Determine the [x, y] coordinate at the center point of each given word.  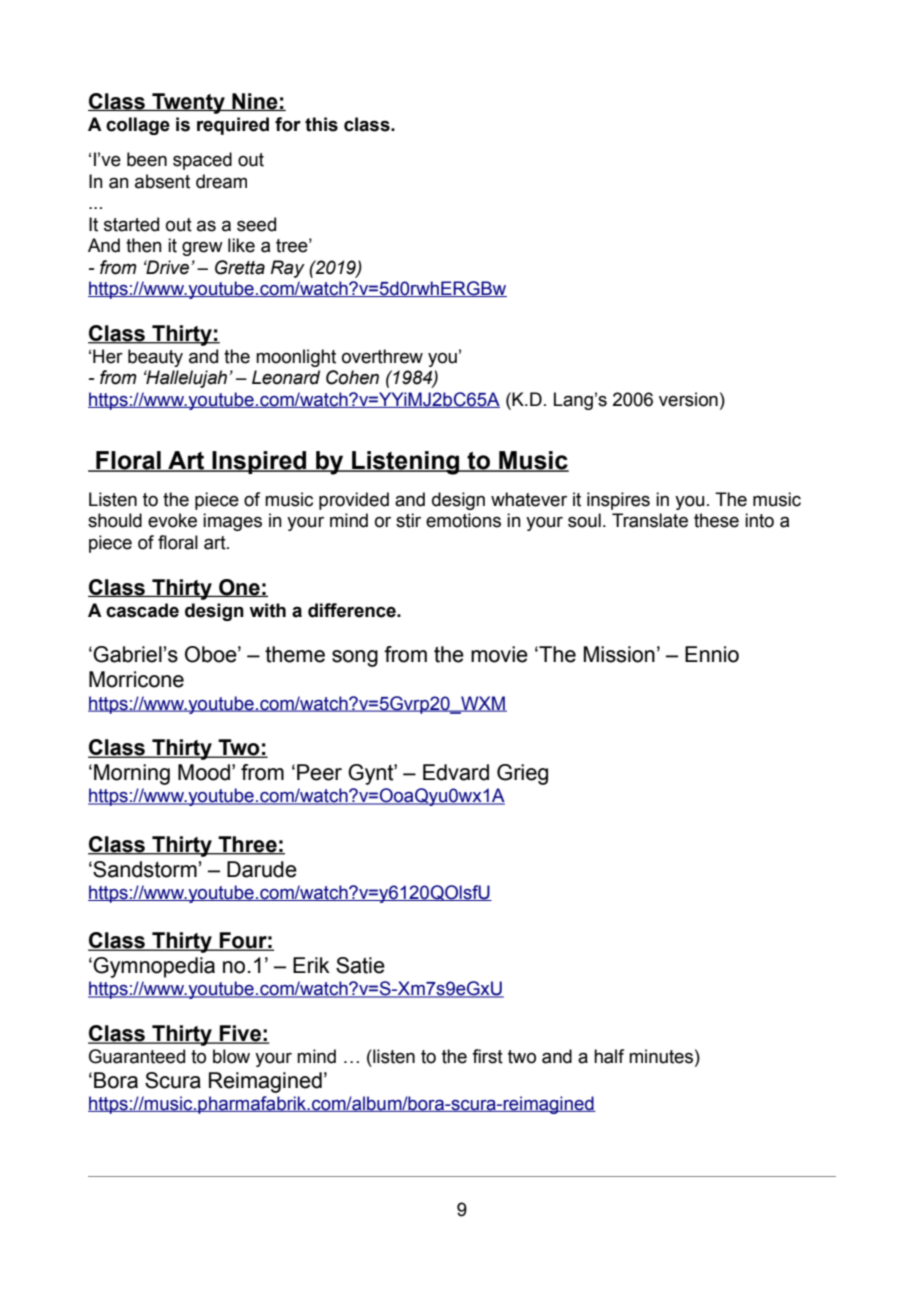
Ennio [712, 654]
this [321, 124]
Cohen [352, 377]
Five [240, 1034]
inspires [618, 501]
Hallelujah [187, 379]
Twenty [188, 103]
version [688, 399]
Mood [204, 772]
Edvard [456, 772]
